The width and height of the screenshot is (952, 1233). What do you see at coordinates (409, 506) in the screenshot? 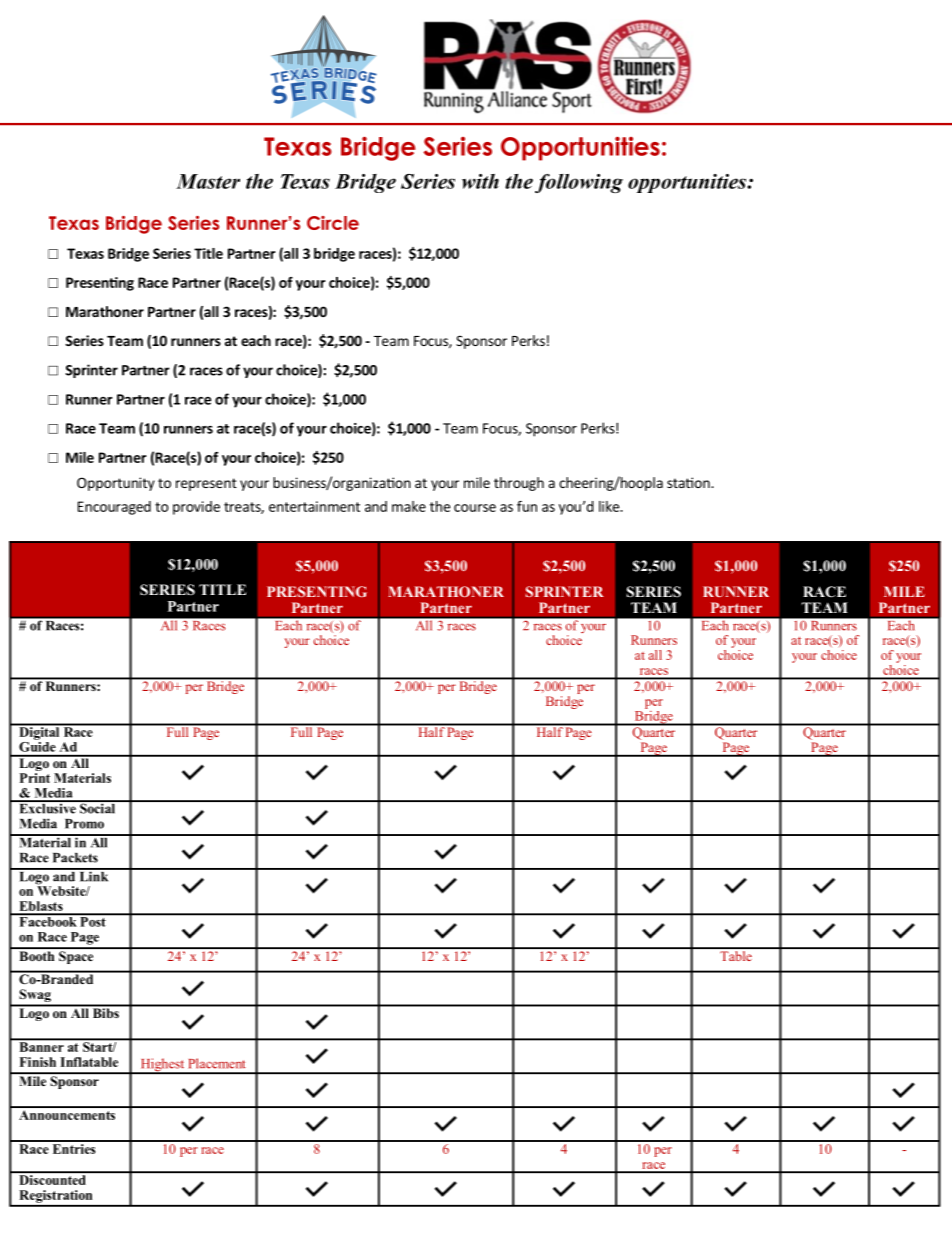
I see `make` at bounding box center [409, 506].
